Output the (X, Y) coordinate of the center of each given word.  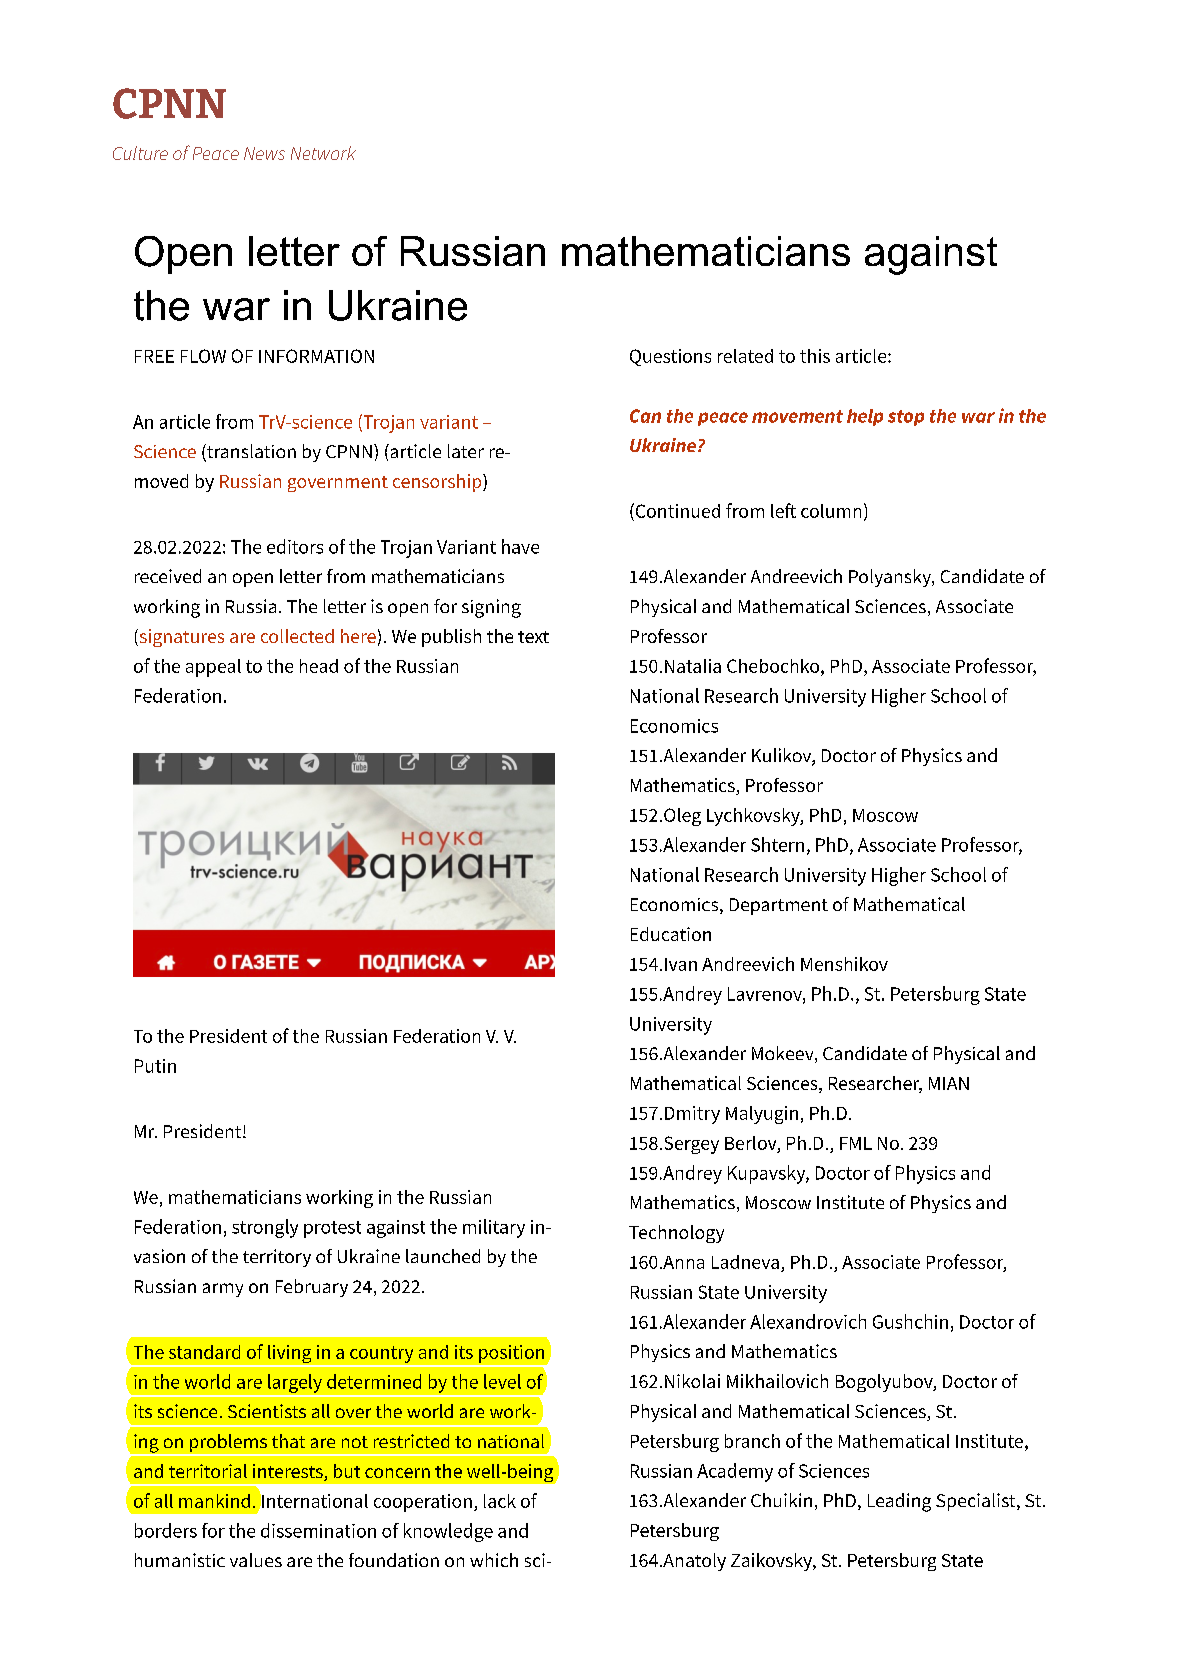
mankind (214, 1501)
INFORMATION (316, 356)
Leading (899, 1502)
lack (500, 1501)
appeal (213, 668)
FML (856, 1143)
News (264, 153)
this (815, 356)
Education (671, 934)
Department (779, 906)
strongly (265, 1228)
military (494, 1228)
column (831, 511)
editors (295, 546)
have (520, 546)
